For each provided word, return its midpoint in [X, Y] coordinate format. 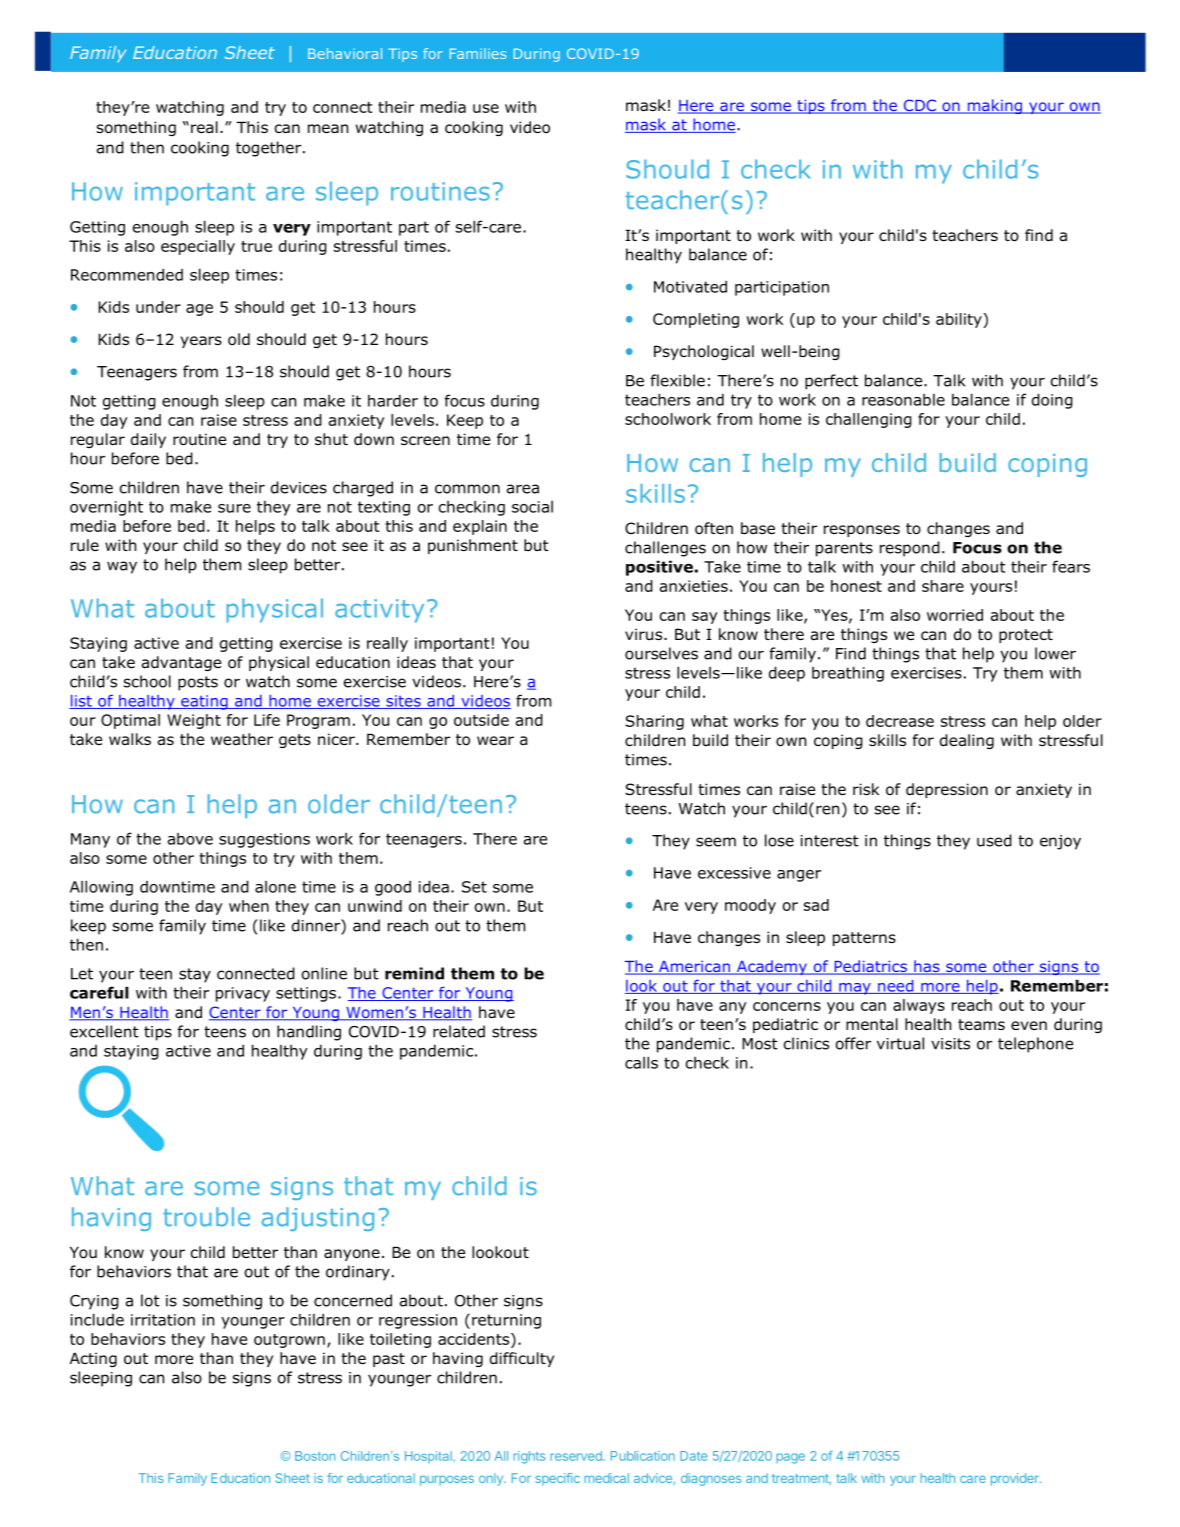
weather [242, 739]
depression [947, 790]
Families [478, 53]
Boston [315, 1456]
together [270, 149]
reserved [577, 1456]
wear [495, 740]
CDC [919, 106]
